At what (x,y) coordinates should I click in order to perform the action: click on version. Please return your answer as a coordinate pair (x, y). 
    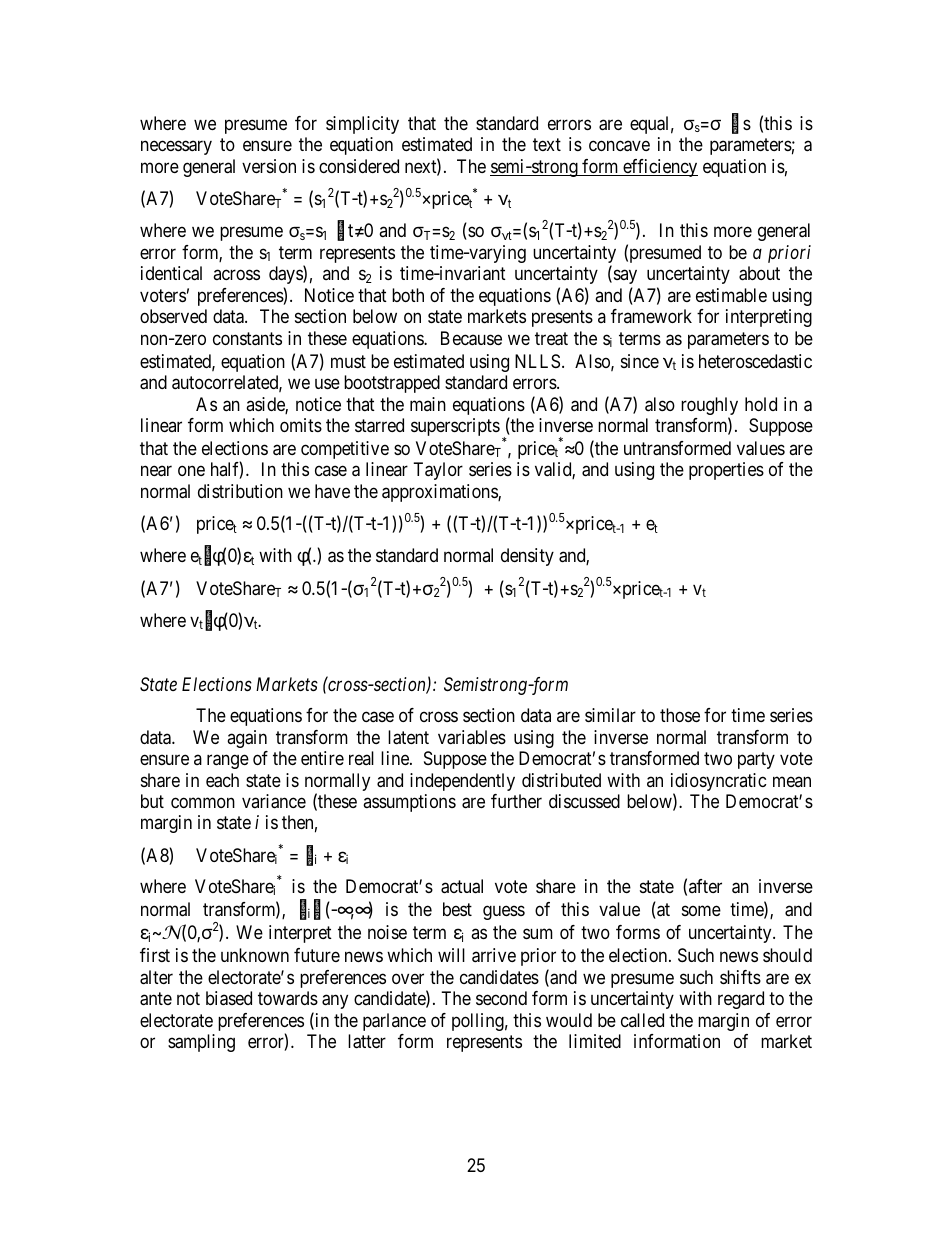
    Looking at the image, I should click on (269, 166).
